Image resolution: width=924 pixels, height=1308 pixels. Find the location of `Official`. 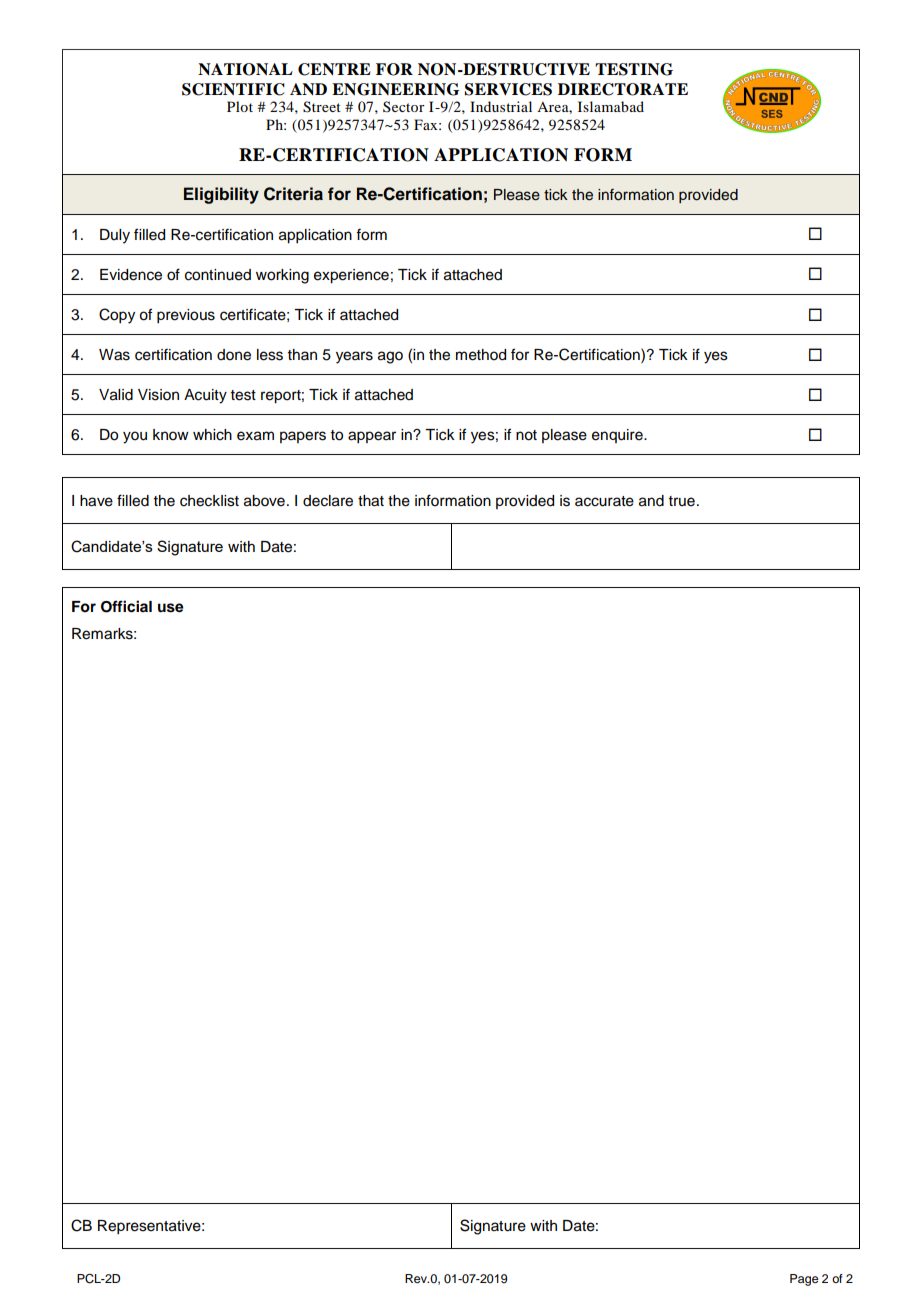

Official is located at coordinates (126, 606).
